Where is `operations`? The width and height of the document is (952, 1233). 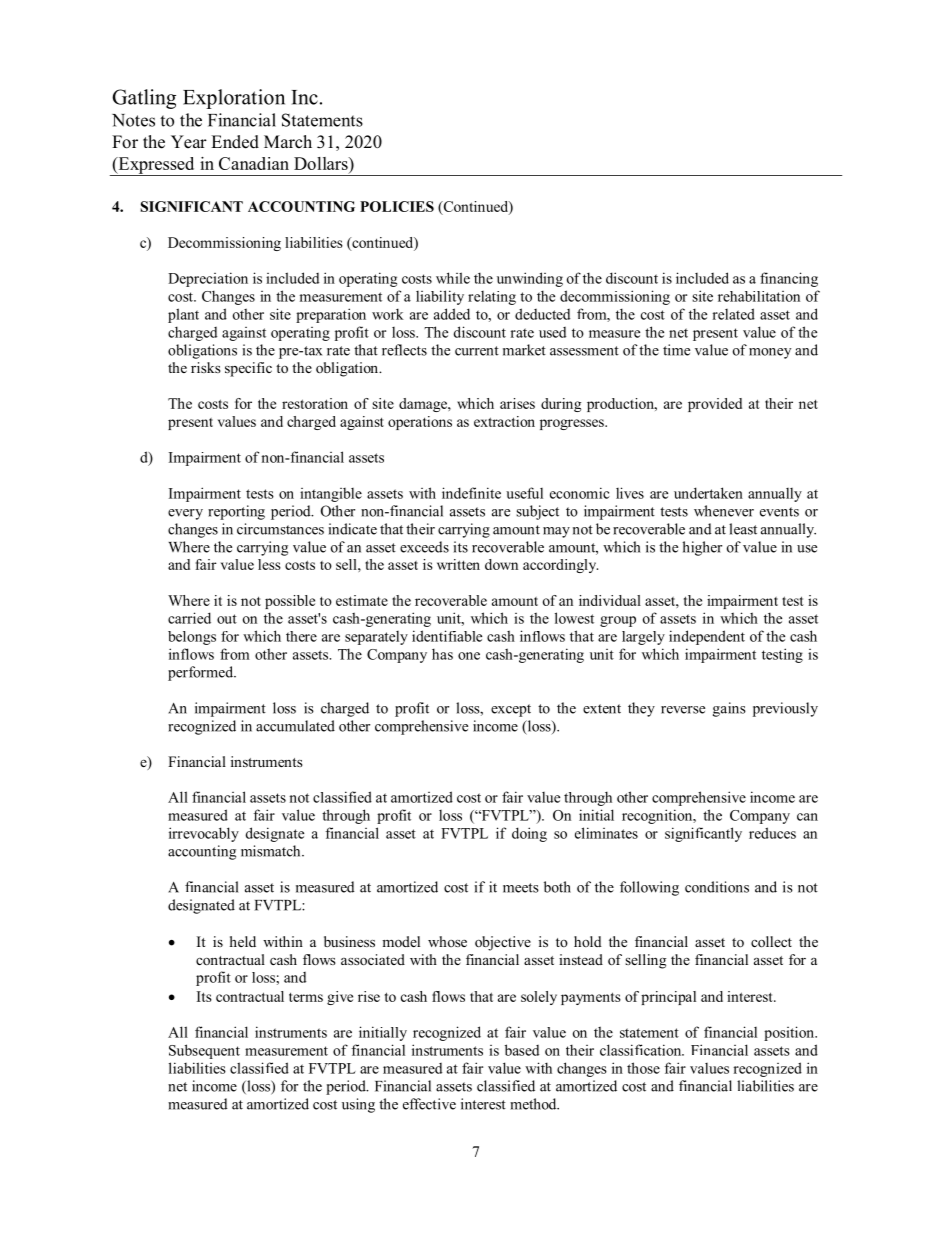
operations is located at coordinates (420, 423).
